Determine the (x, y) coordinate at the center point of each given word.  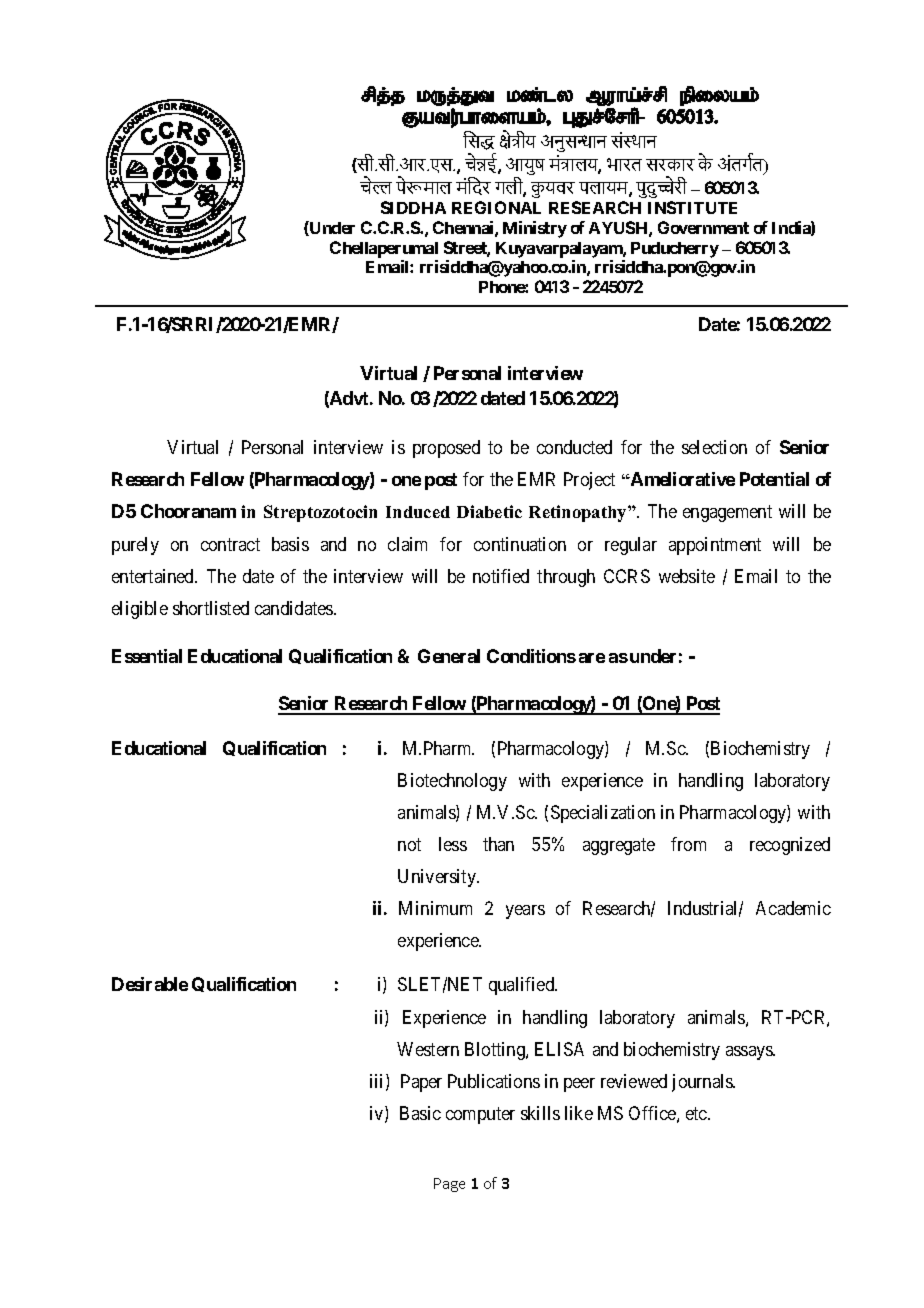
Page (449, 1185)
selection (714, 447)
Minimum (435, 908)
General (449, 656)
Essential (147, 656)
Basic (420, 1113)
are (592, 658)
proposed (446, 449)
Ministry (535, 229)
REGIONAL (496, 207)
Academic (793, 908)
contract (230, 544)
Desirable (150, 984)
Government (703, 227)
